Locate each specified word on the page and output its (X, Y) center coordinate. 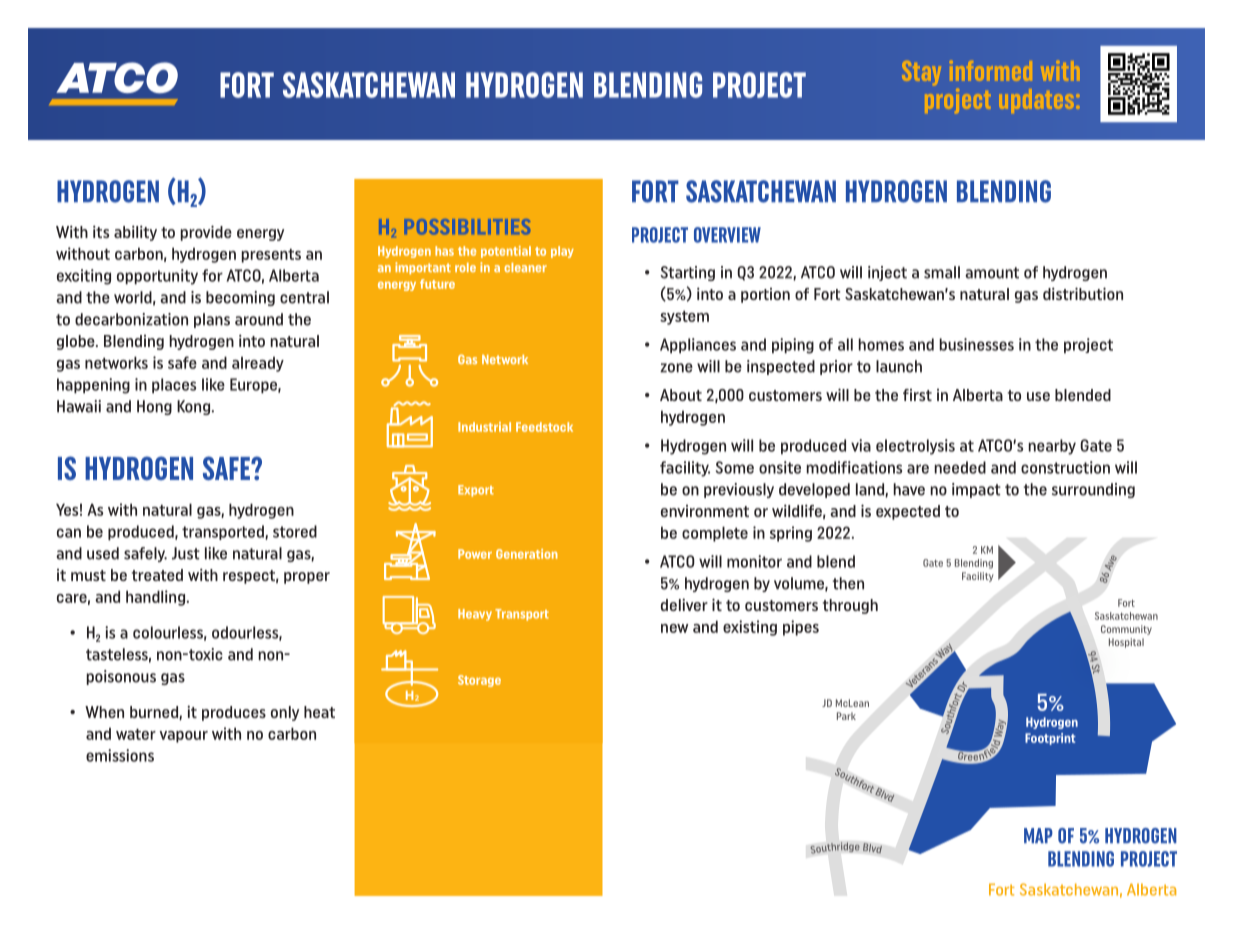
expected (908, 512)
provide (206, 233)
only (285, 713)
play (562, 252)
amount (992, 273)
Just (186, 553)
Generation (527, 554)
